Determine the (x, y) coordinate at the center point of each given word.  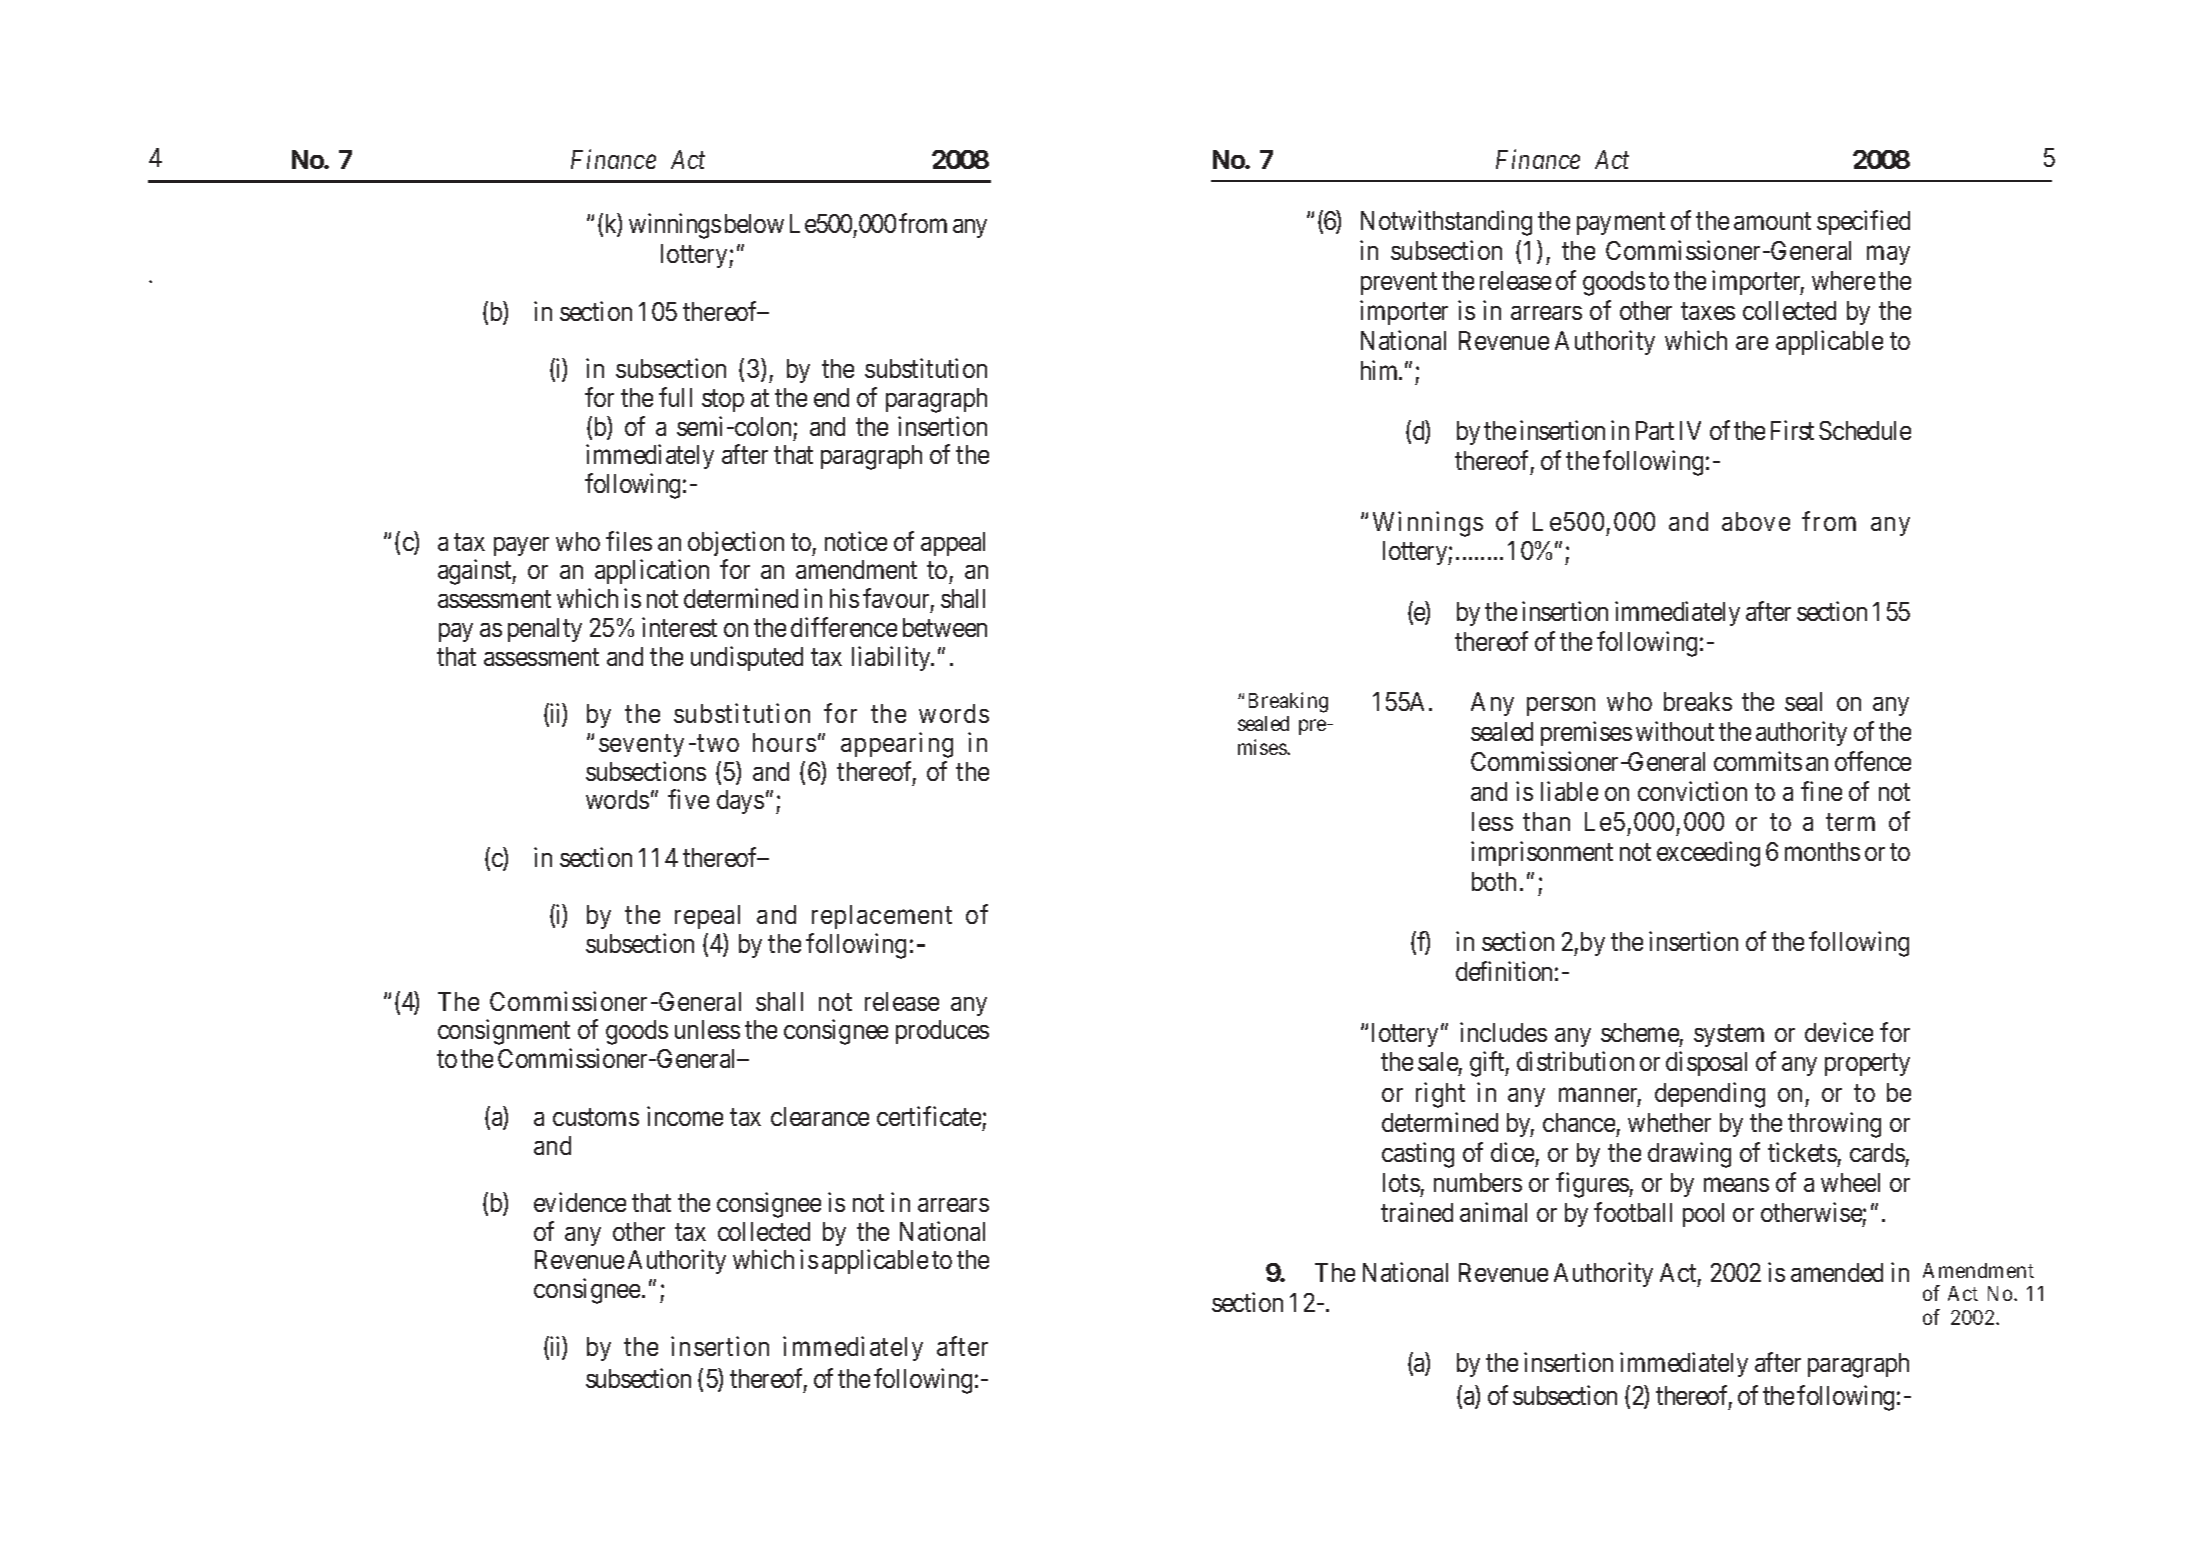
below (754, 223)
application (652, 571)
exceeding (1708, 854)
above (1756, 521)
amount (1772, 221)
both (1494, 881)
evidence (580, 1202)
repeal (707, 917)
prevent (1399, 284)
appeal (953, 544)
